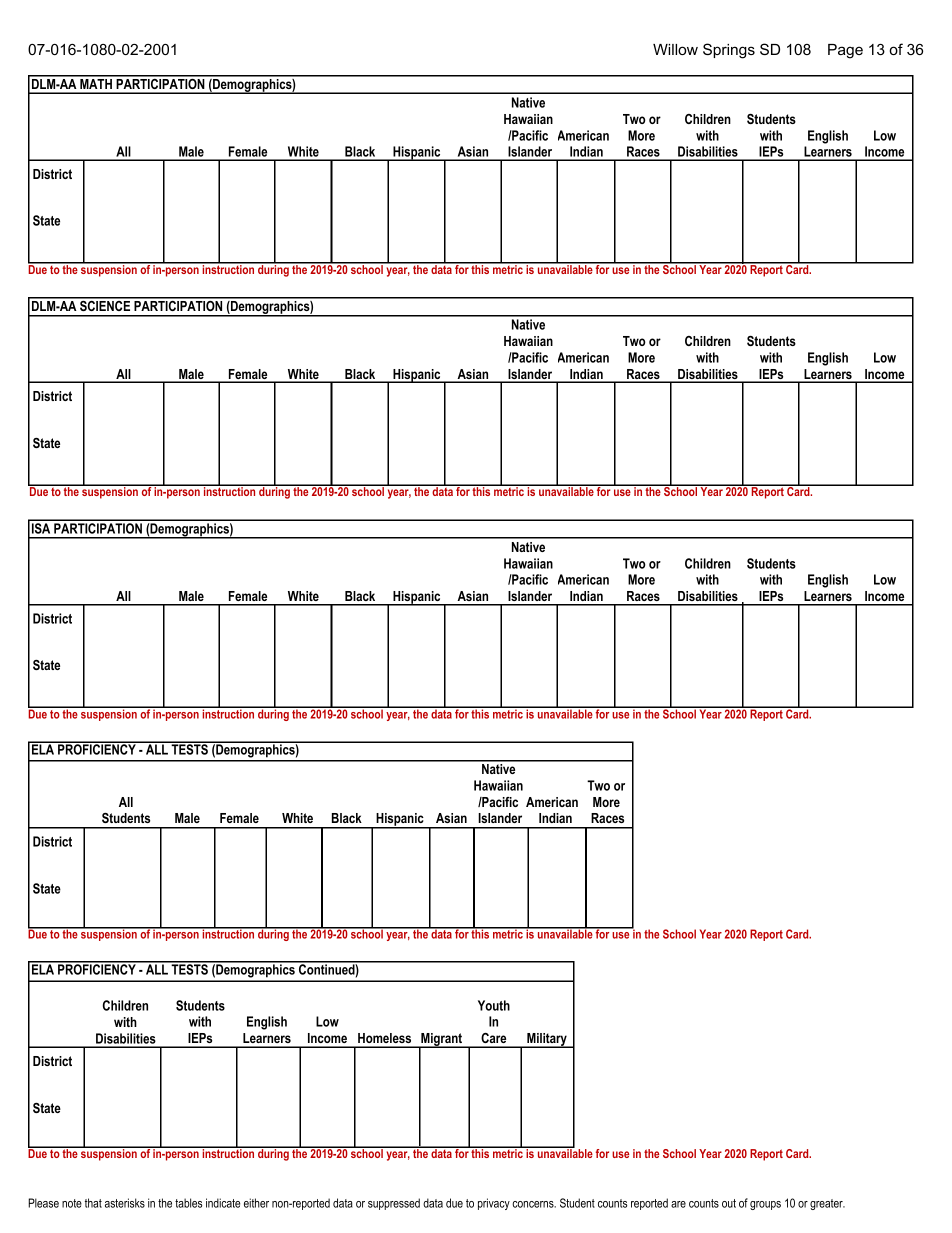 The width and height of the image is (952, 1233). What do you see at coordinates (827, 1204) in the image?
I see `greater` at bounding box center [827, 1204].
